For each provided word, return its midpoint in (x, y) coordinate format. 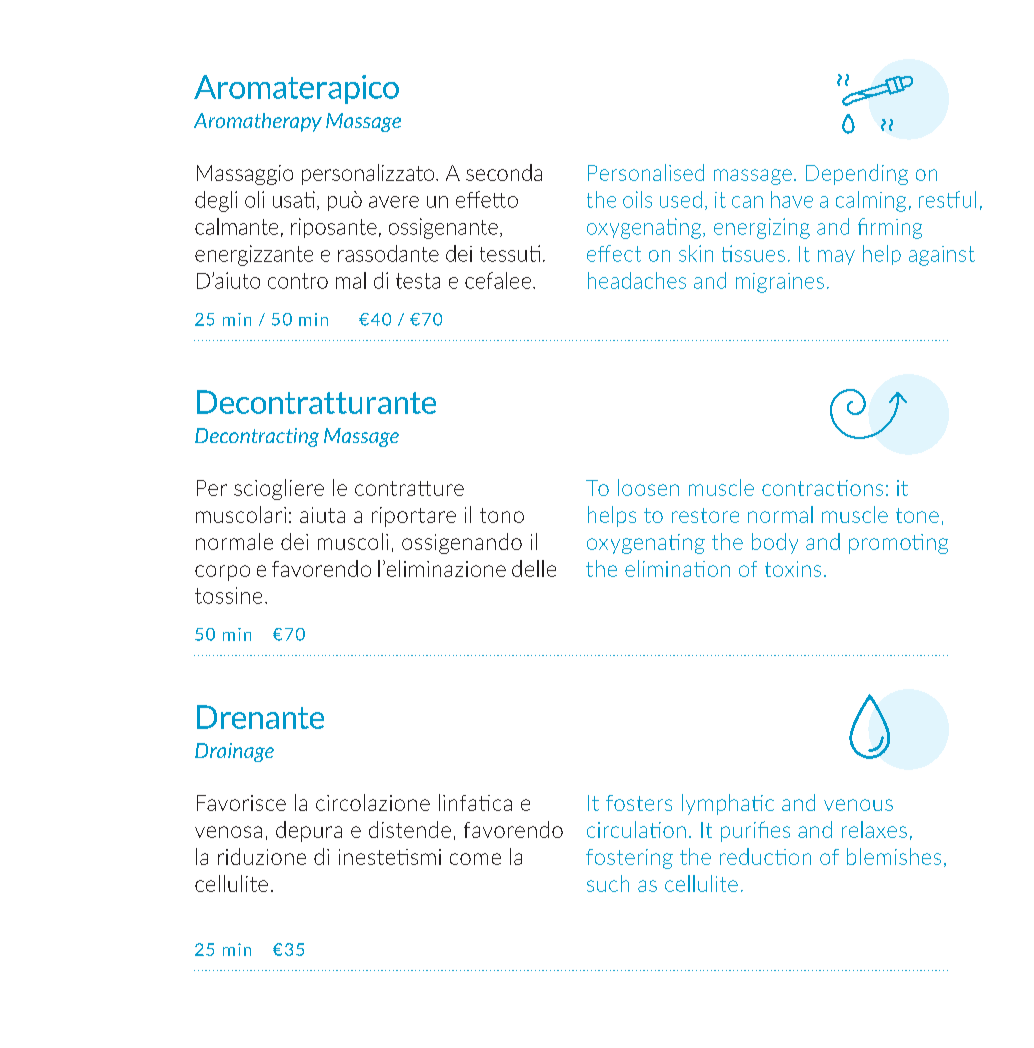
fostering (629, 859)
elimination (677, 568)
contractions (822, 488)
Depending (857, 174)
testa (418, 281)
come (475, 859)
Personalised (646, 172)
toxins (793, 569)
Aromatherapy (258, 122)
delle (534, 568)
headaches (637, 280)
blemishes (894, 856)
